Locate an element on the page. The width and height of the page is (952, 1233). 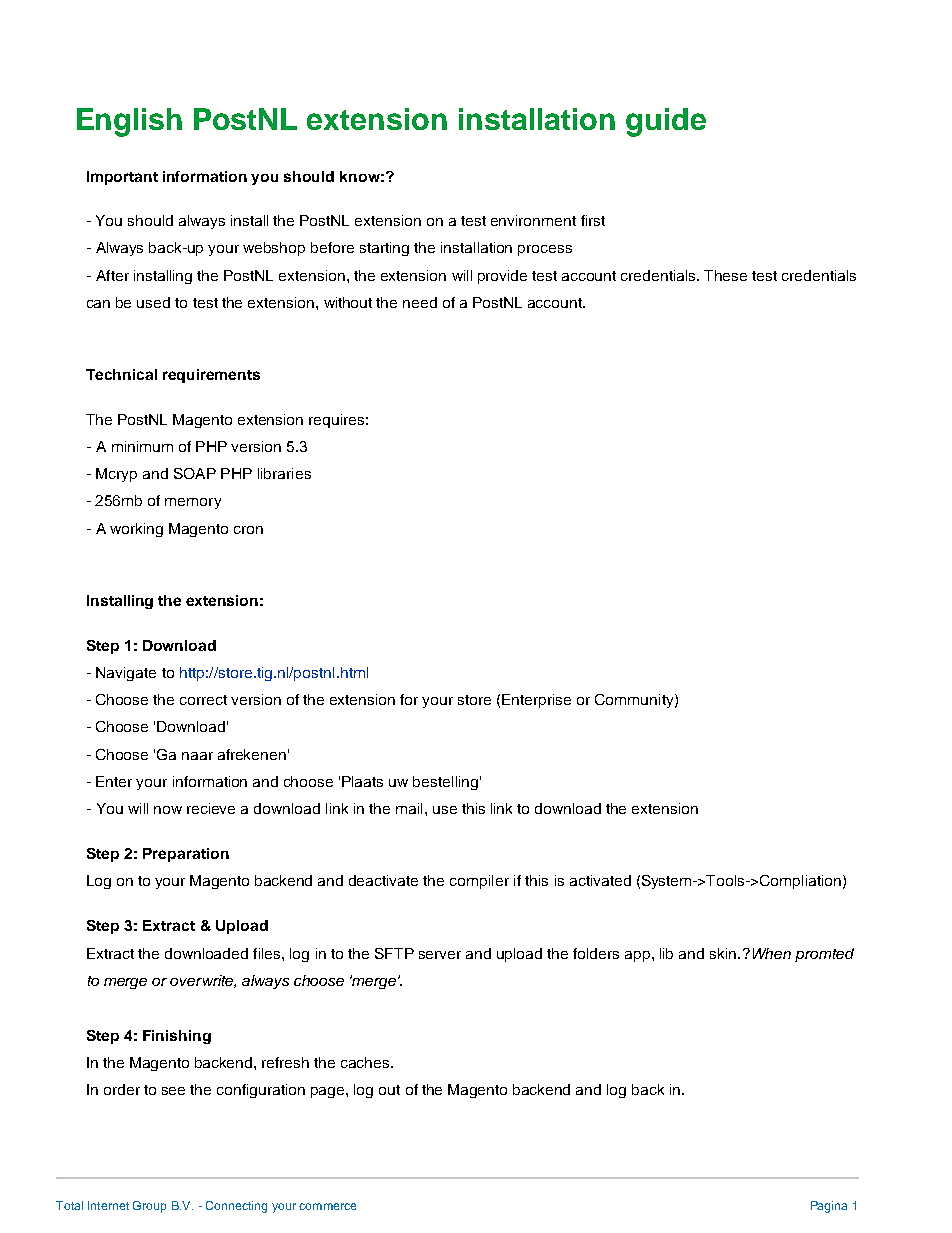
Navigate is located at coordinates (126, 674).
